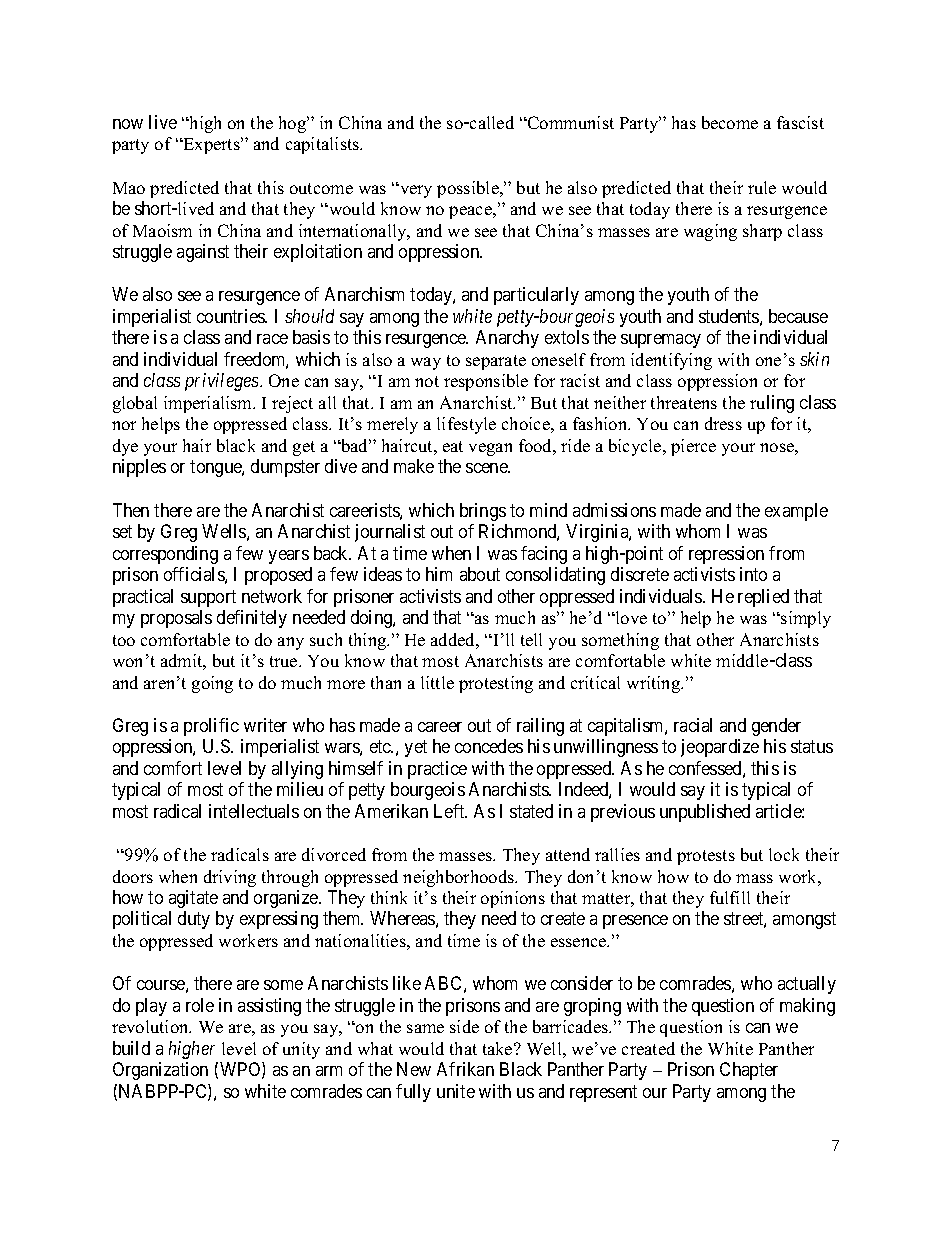 The image size is (952, 1233). What do you see at coordinates (730, 122) in the screenshot?
I see `become` at bounding box center [730, 122].
